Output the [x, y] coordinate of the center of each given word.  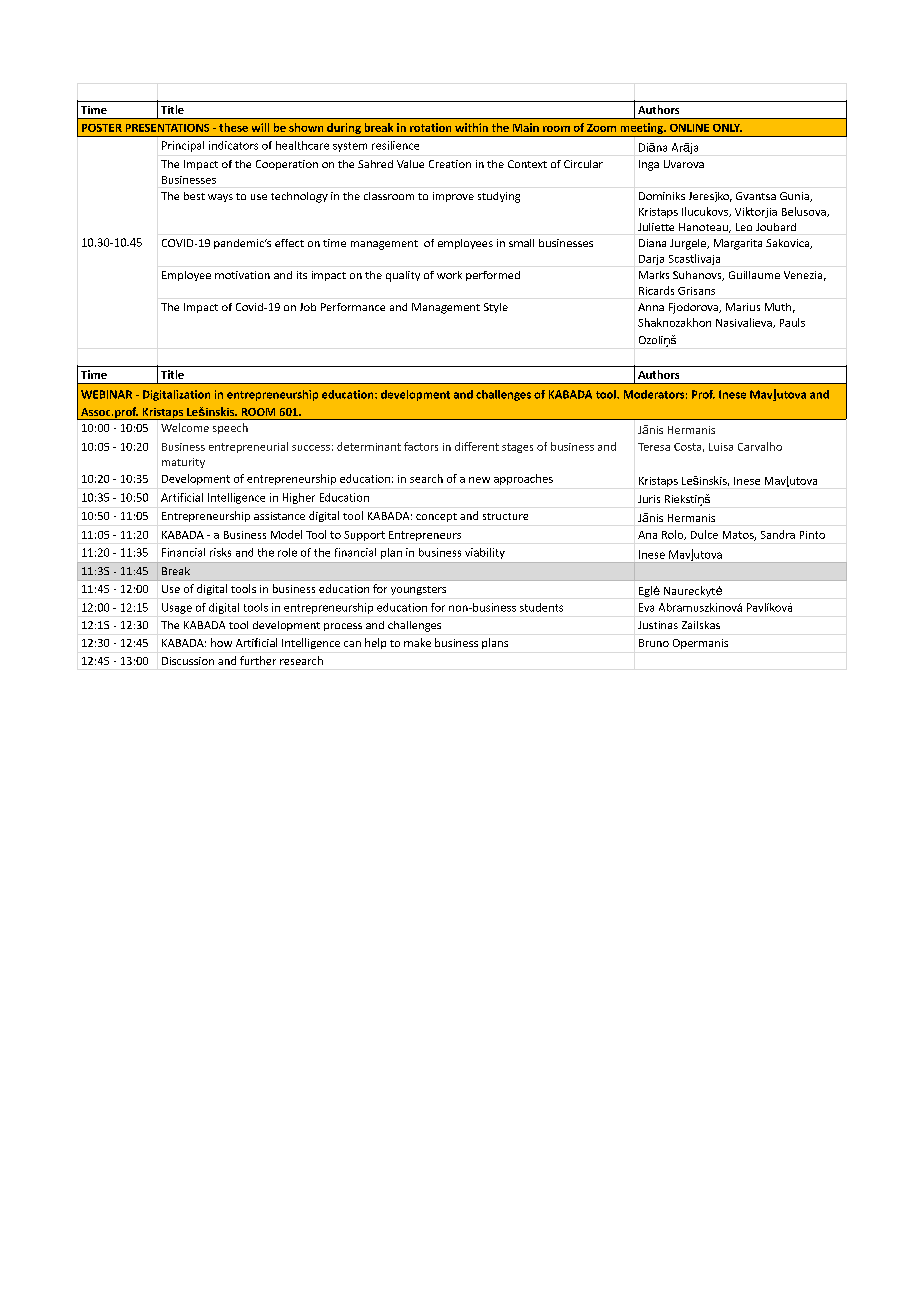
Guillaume [754, 275]
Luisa [721, 447]
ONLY [727, 128]
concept [436, 517]
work [449, 275]
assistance [279, 516]
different [477, 446]
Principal [183, 146]
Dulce [704, 534]
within [471, 127]
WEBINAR [106, 394]
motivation [242, 275]
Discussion [188, 661]
